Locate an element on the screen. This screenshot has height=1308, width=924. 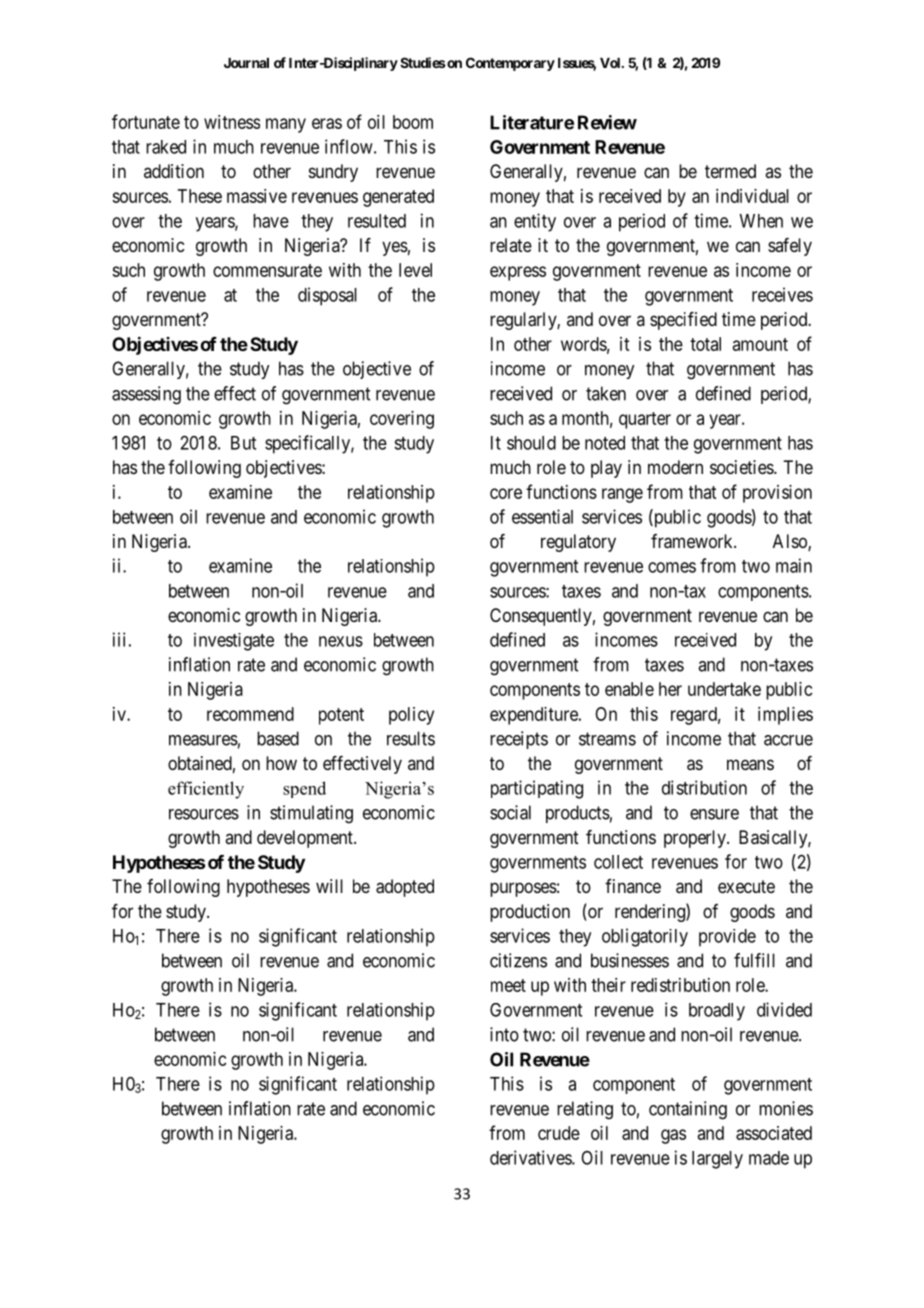
investigate is located at coordinates (234, 642).
